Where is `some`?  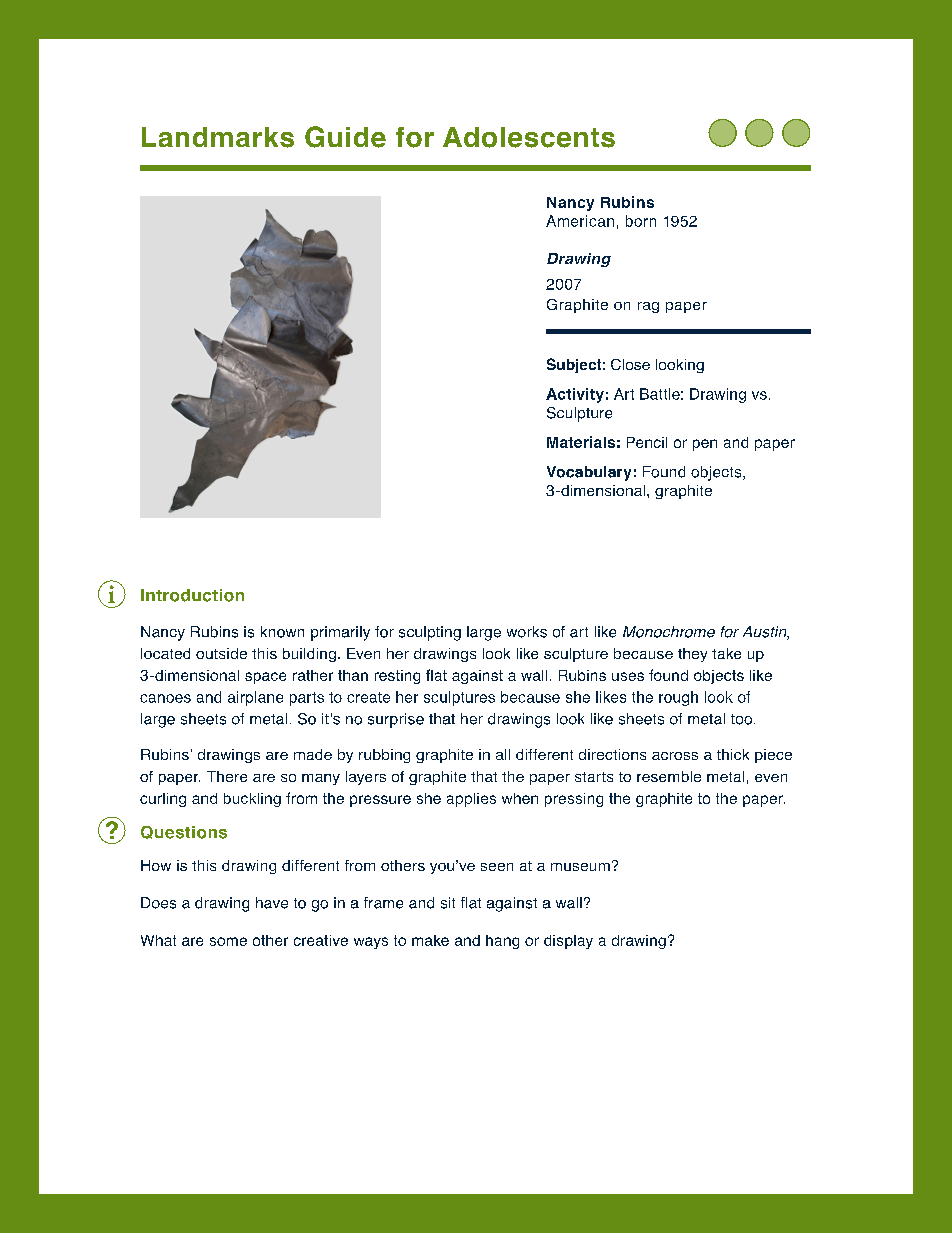 some is located at coordinates (228, 941).
